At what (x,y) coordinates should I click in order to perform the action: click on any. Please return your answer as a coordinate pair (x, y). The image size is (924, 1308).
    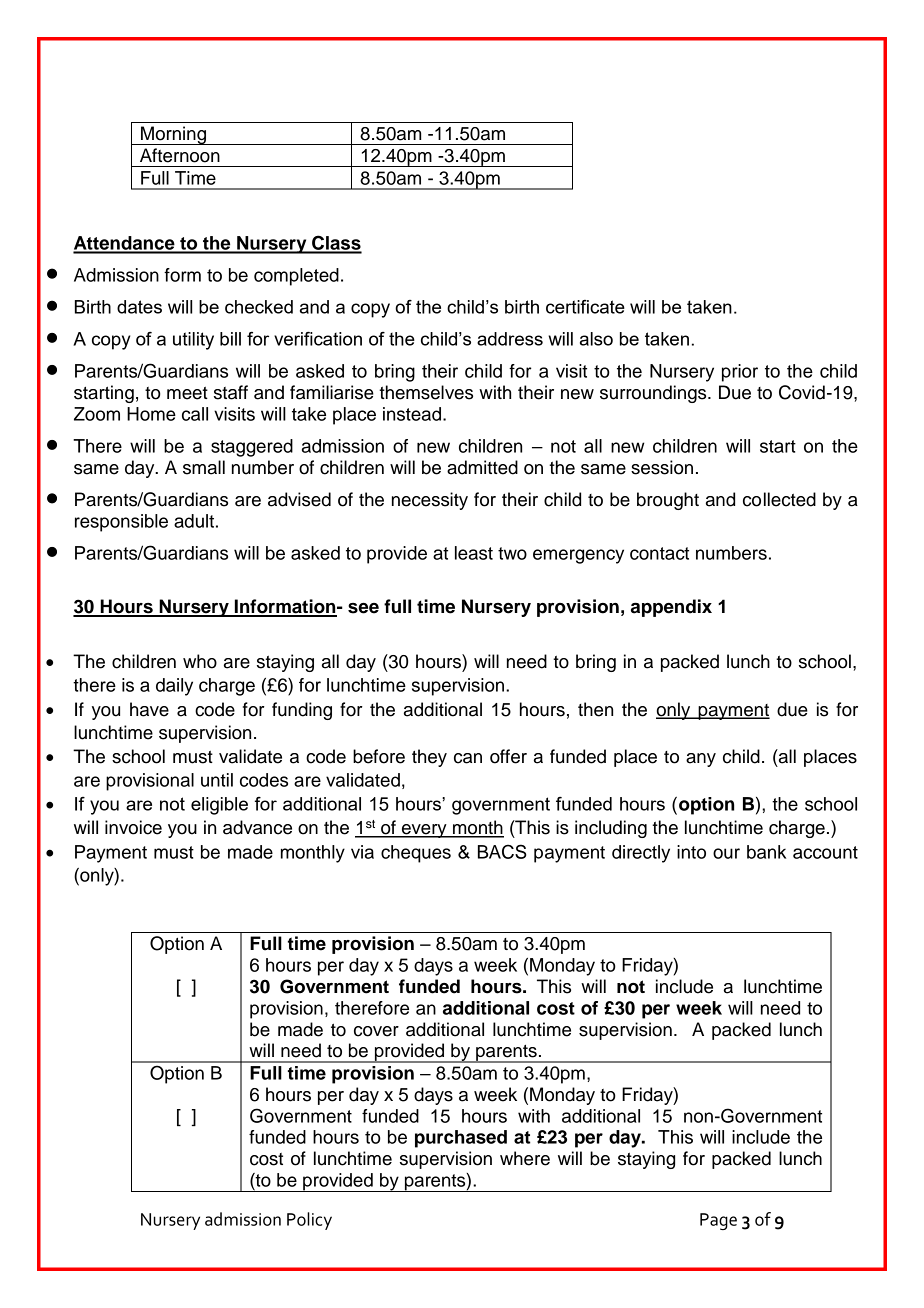
    Looking at the image, I should click on (701, 760).
